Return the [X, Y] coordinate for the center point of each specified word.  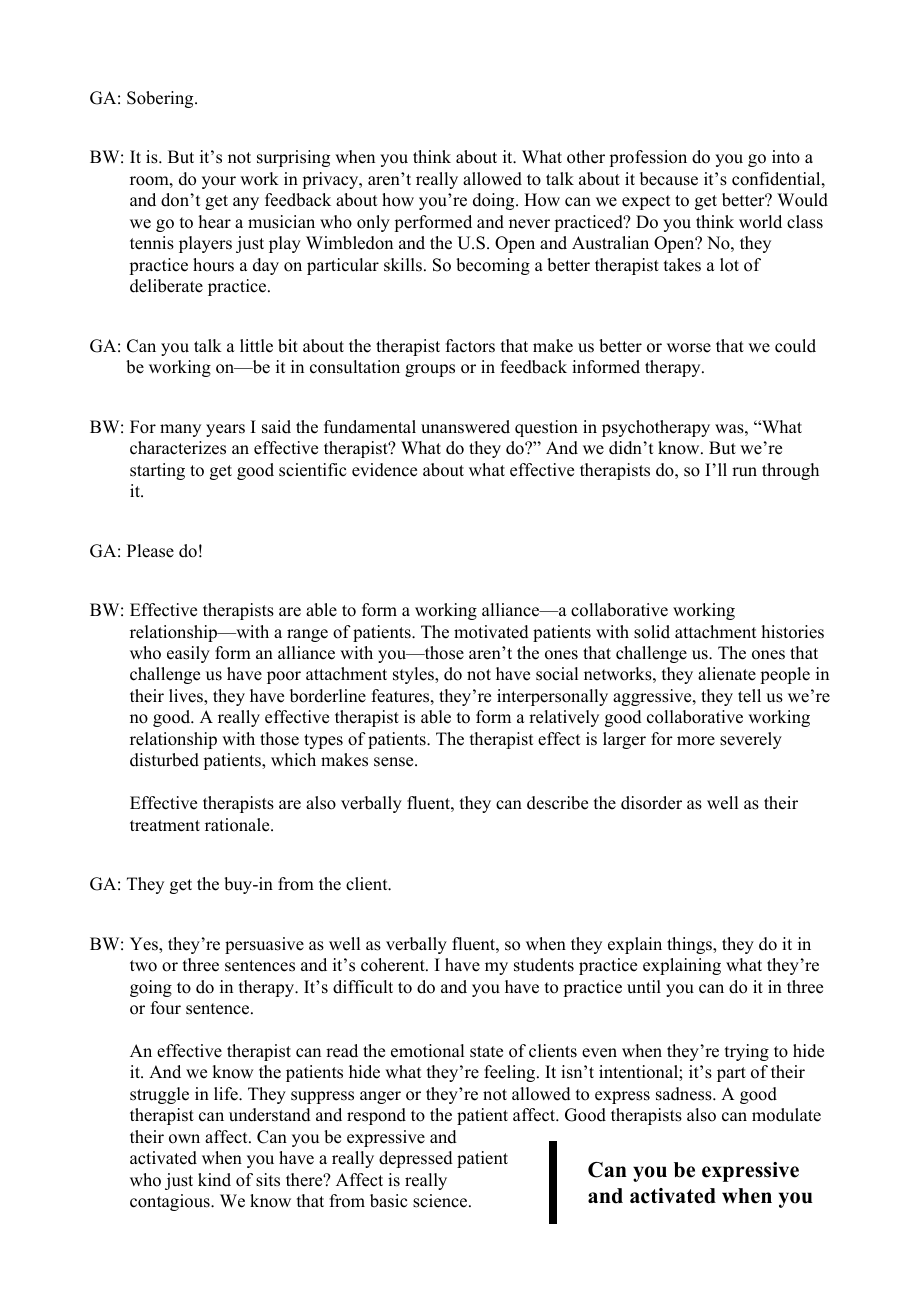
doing [495, 201]
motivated [491, 632]
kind [214, 1180]
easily [188, 654]
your [219, 182]
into [786, 157]
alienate [727, 674]
